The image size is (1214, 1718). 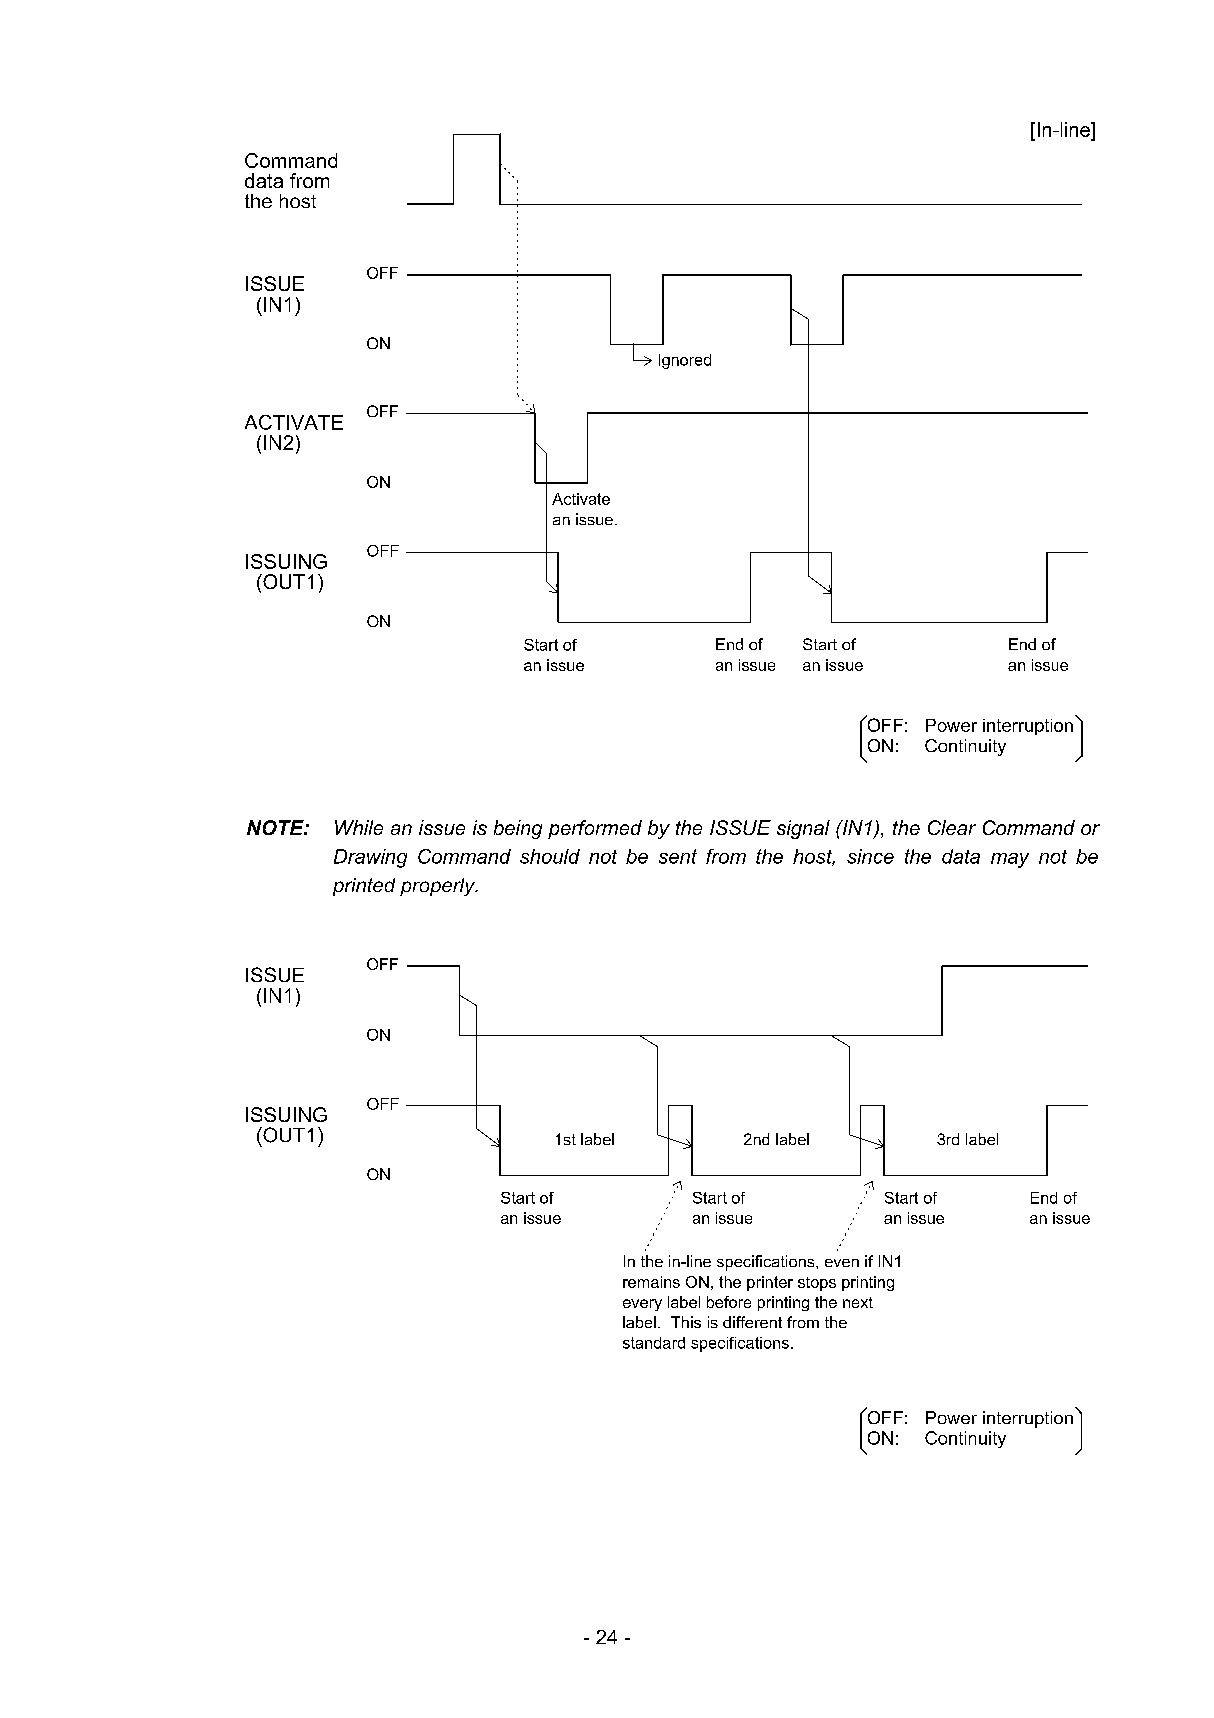 I want to click on Ignored, so click(x=685, y=361).
